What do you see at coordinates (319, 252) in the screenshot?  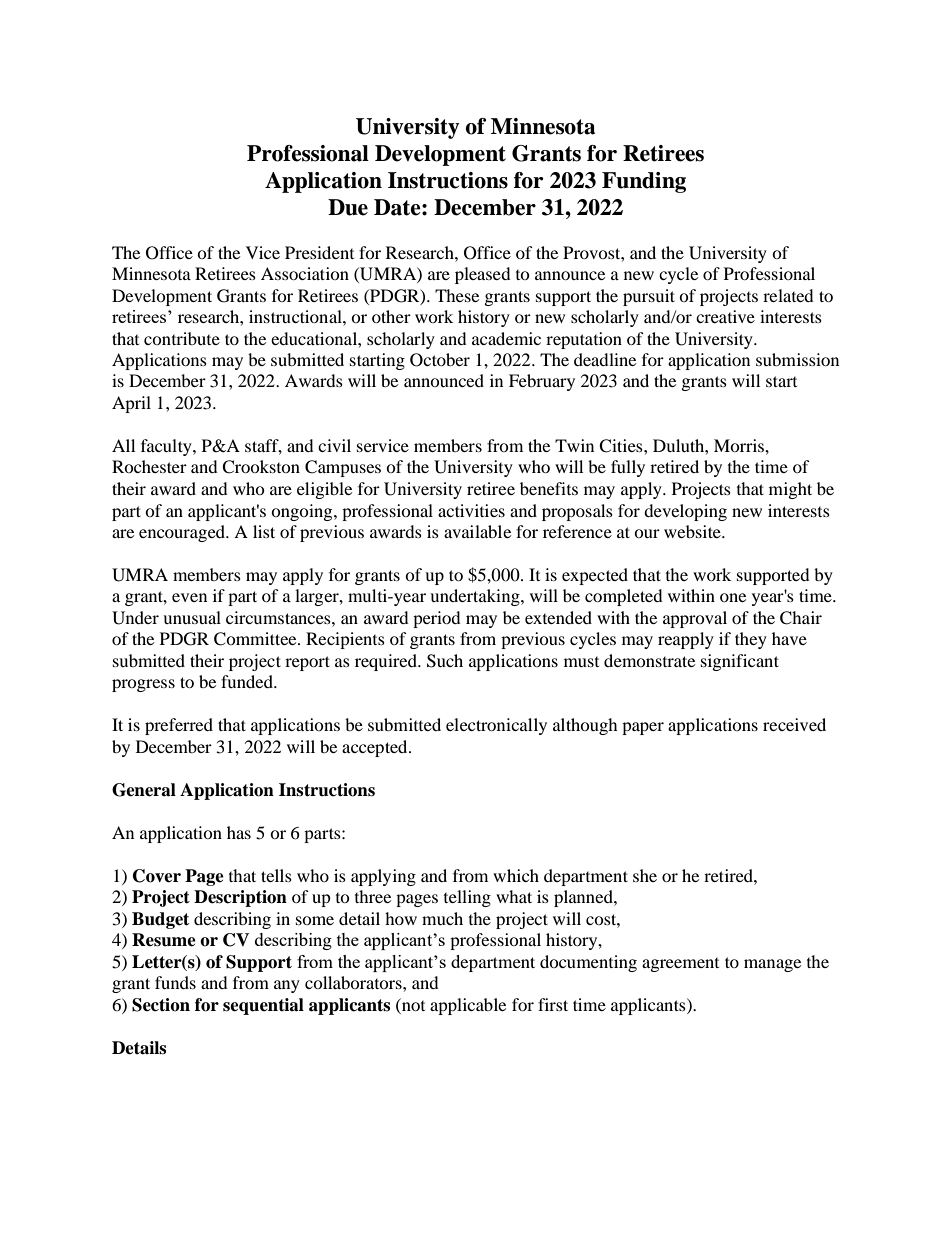 I see `President` at bounding box center [319, 252].
